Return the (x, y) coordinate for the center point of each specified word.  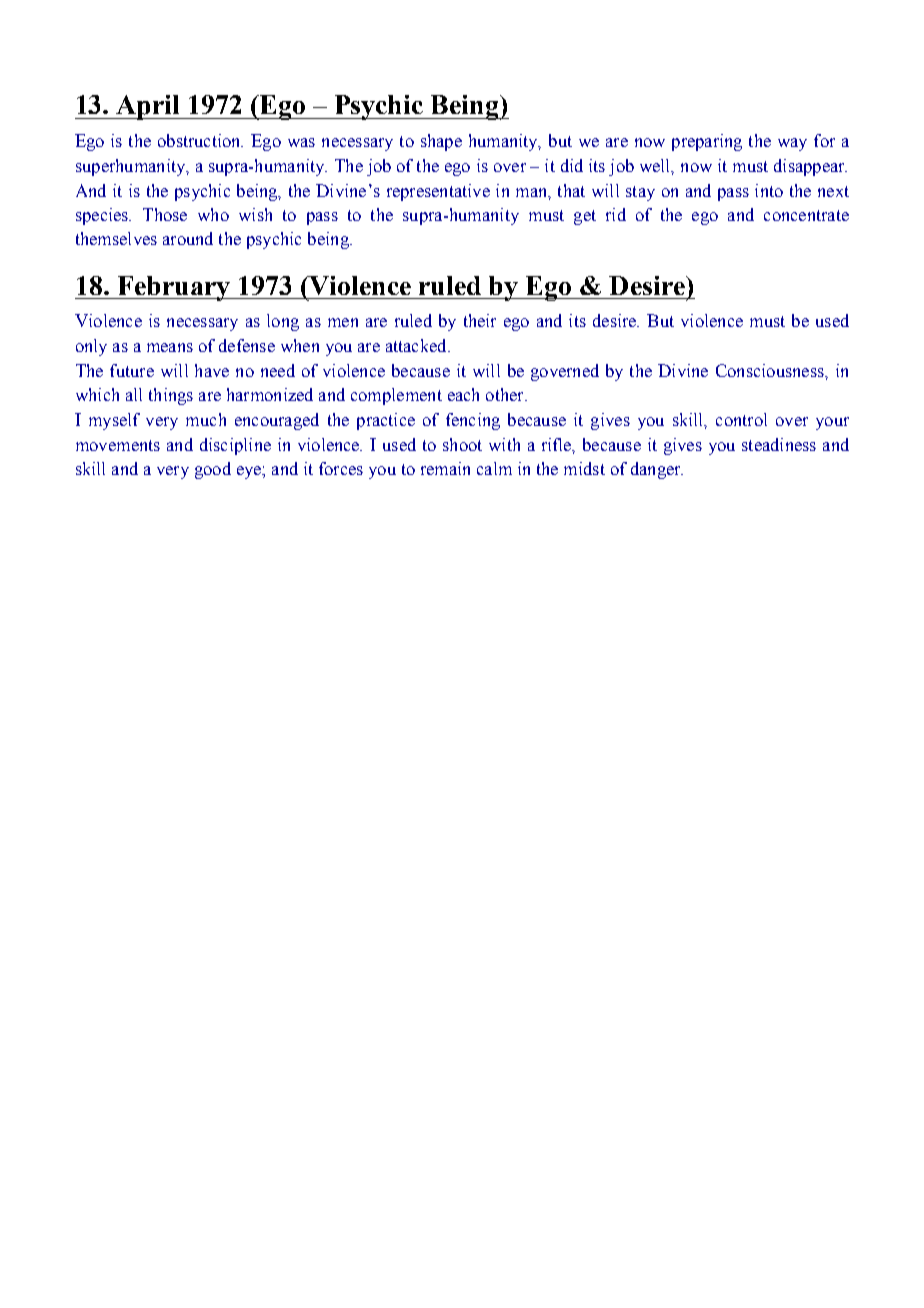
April (148, 107)
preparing (707, 142)
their (480, 320)
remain (445, 468)
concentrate (806, 215)
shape (441, 142)
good (213, 470)
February (173, 288)
